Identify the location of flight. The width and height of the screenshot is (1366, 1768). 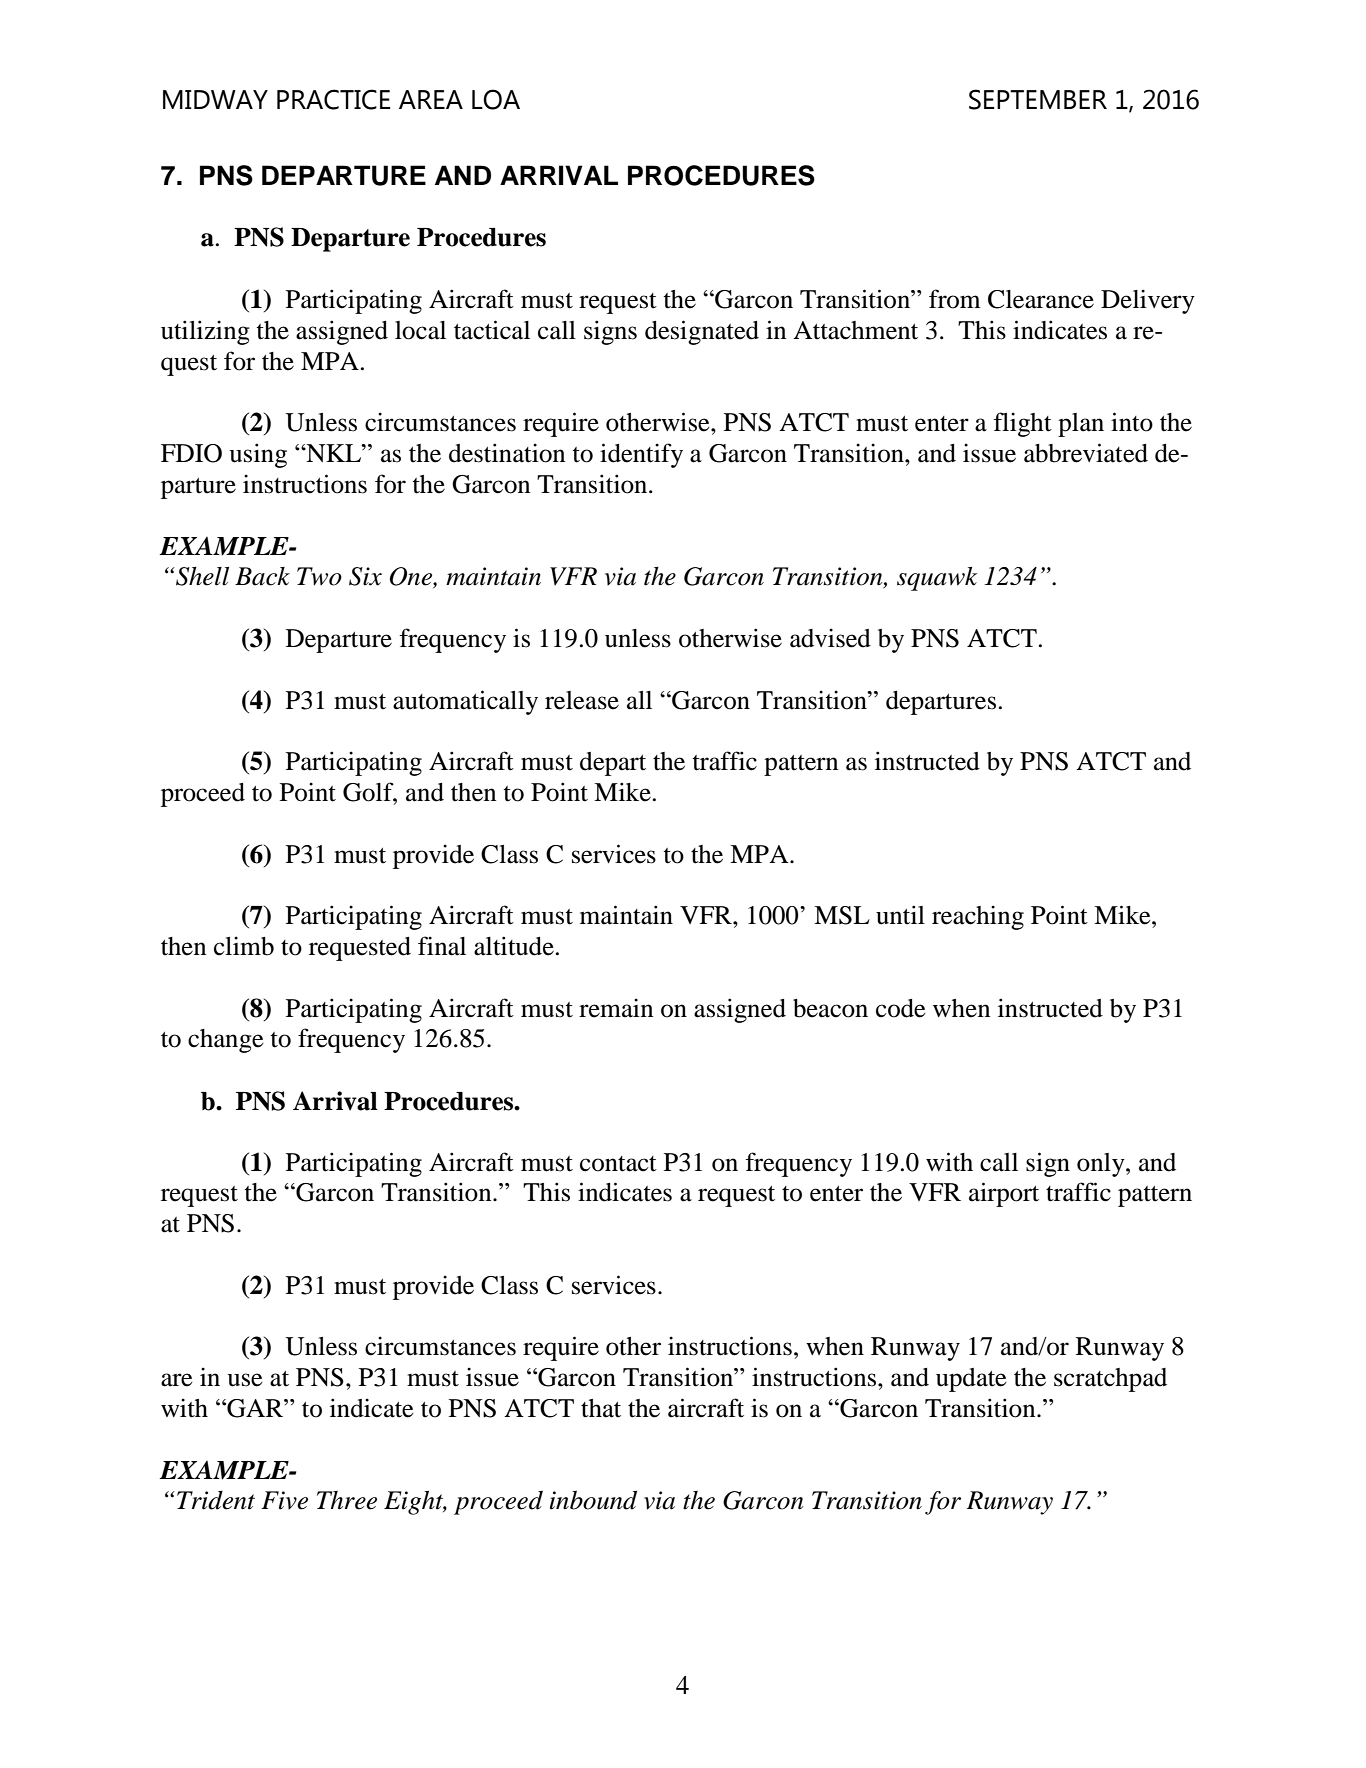
(1022, 424).
